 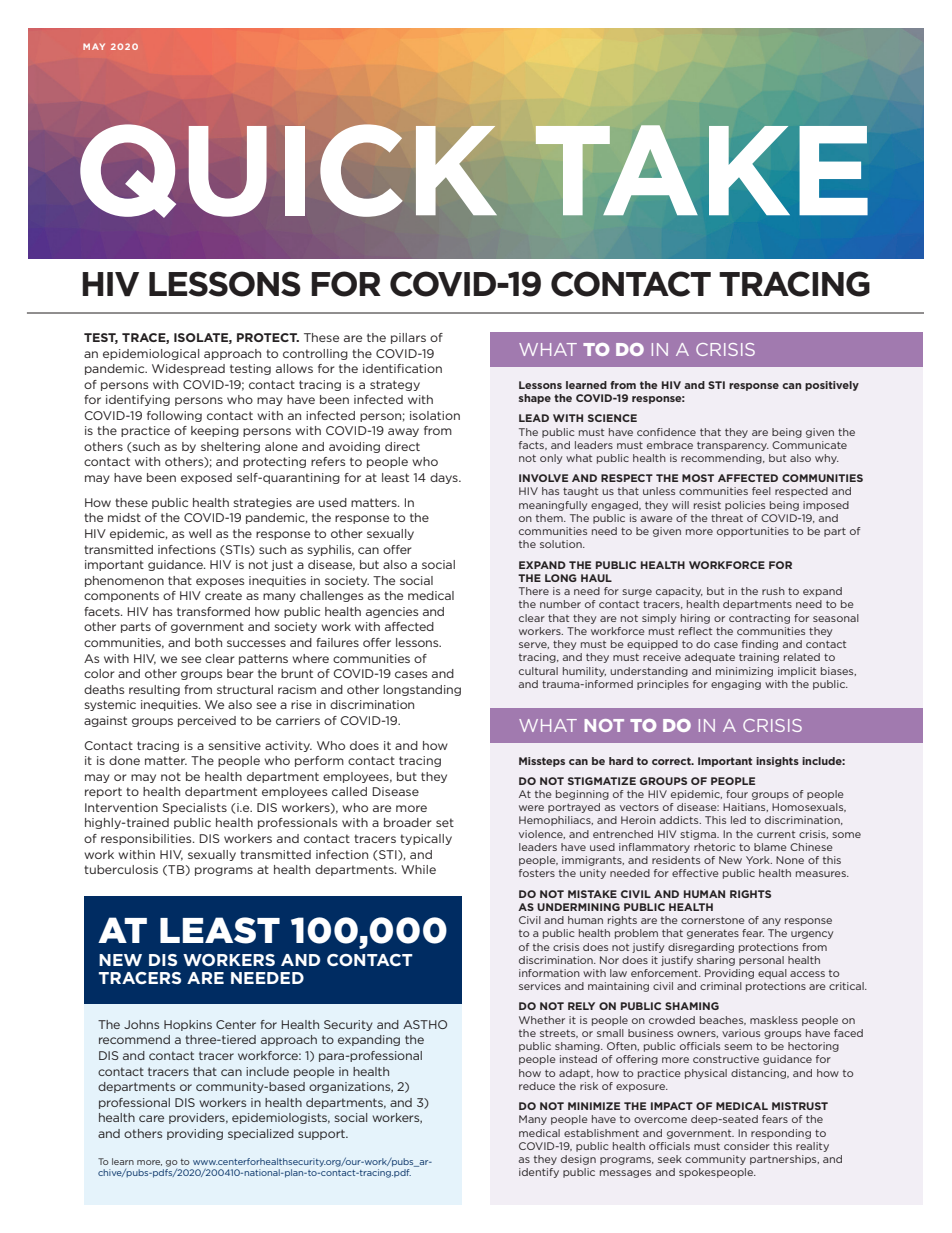 I want to click on pillars, so click(x=408, y=338).
